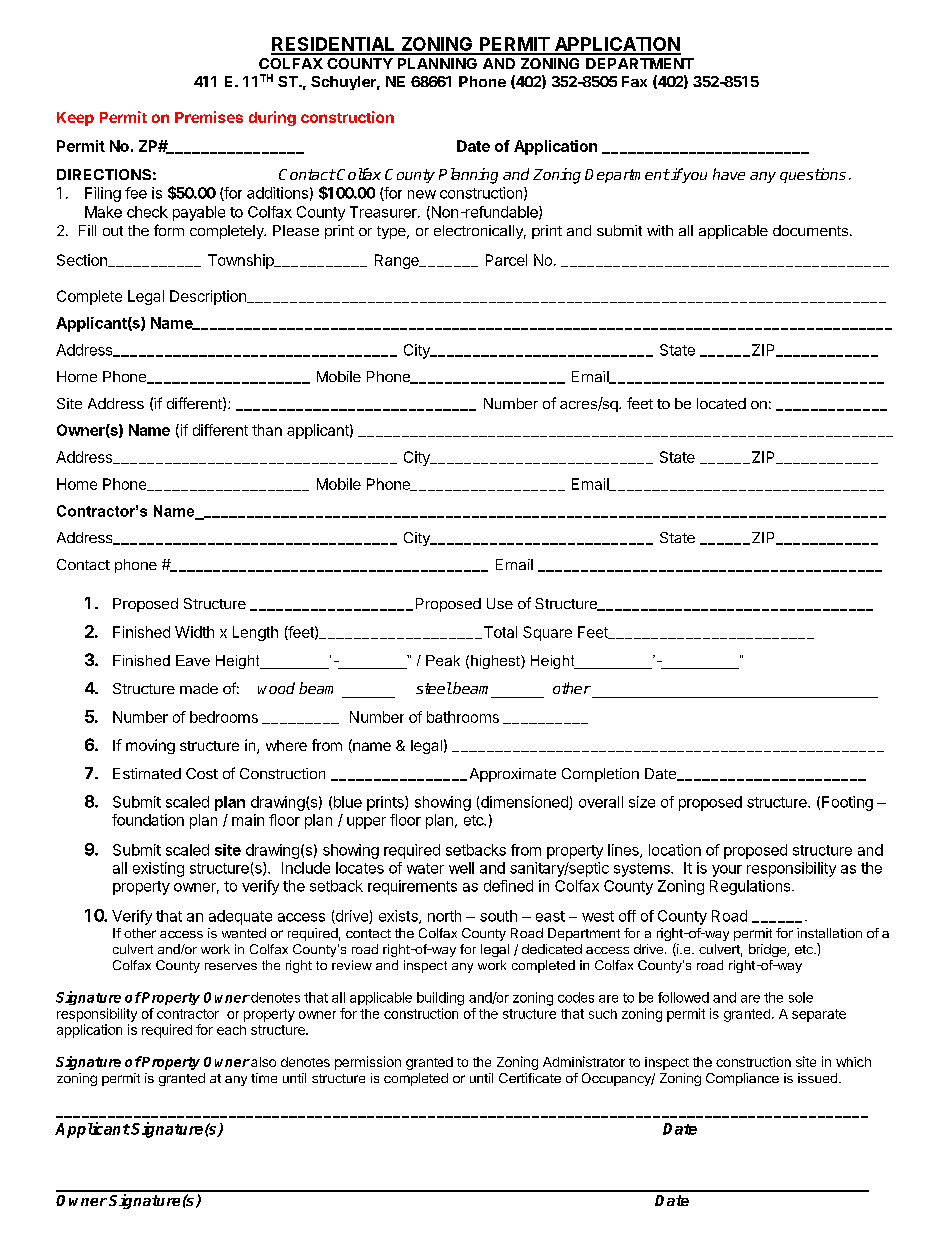 This page has height=1233, width=952. What do you see at coordinates (158, 869) in the page?
I see `existing` at bounding box center [158, 869].
